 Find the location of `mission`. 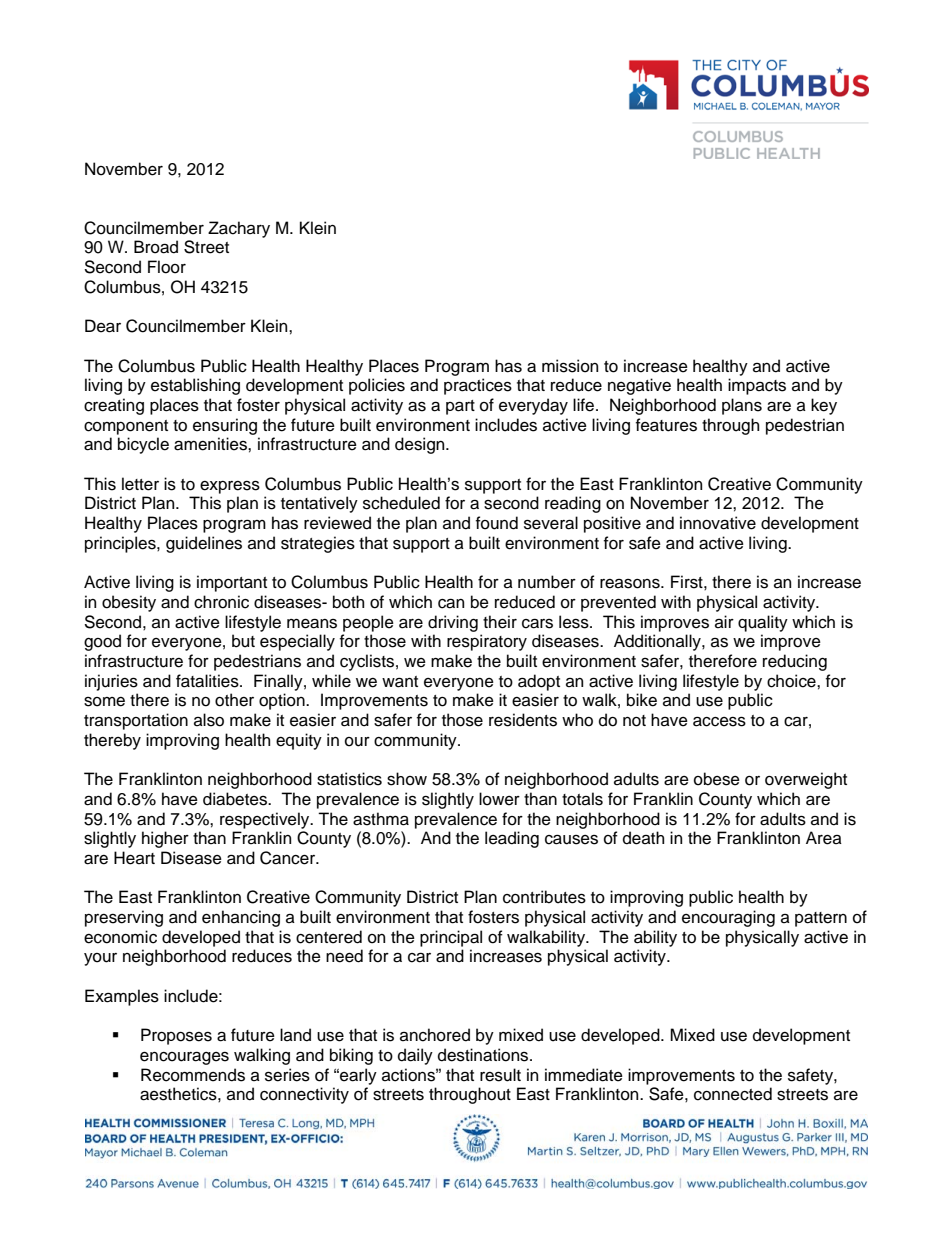

mission is located at coordinates (570, 366).
